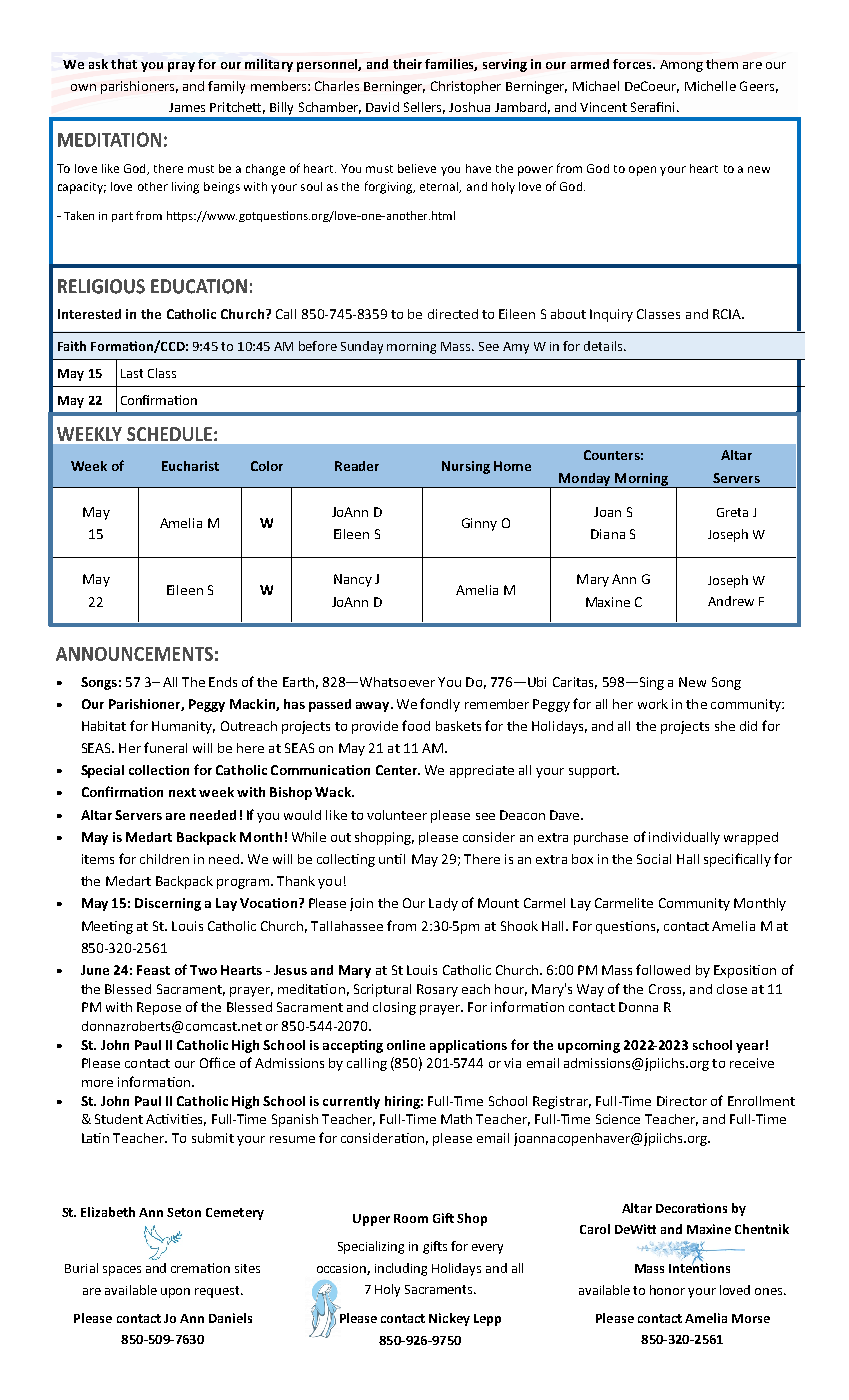 This screenshot has width=849, height=1400. I want to click on Sellers, so click(424, 108).
